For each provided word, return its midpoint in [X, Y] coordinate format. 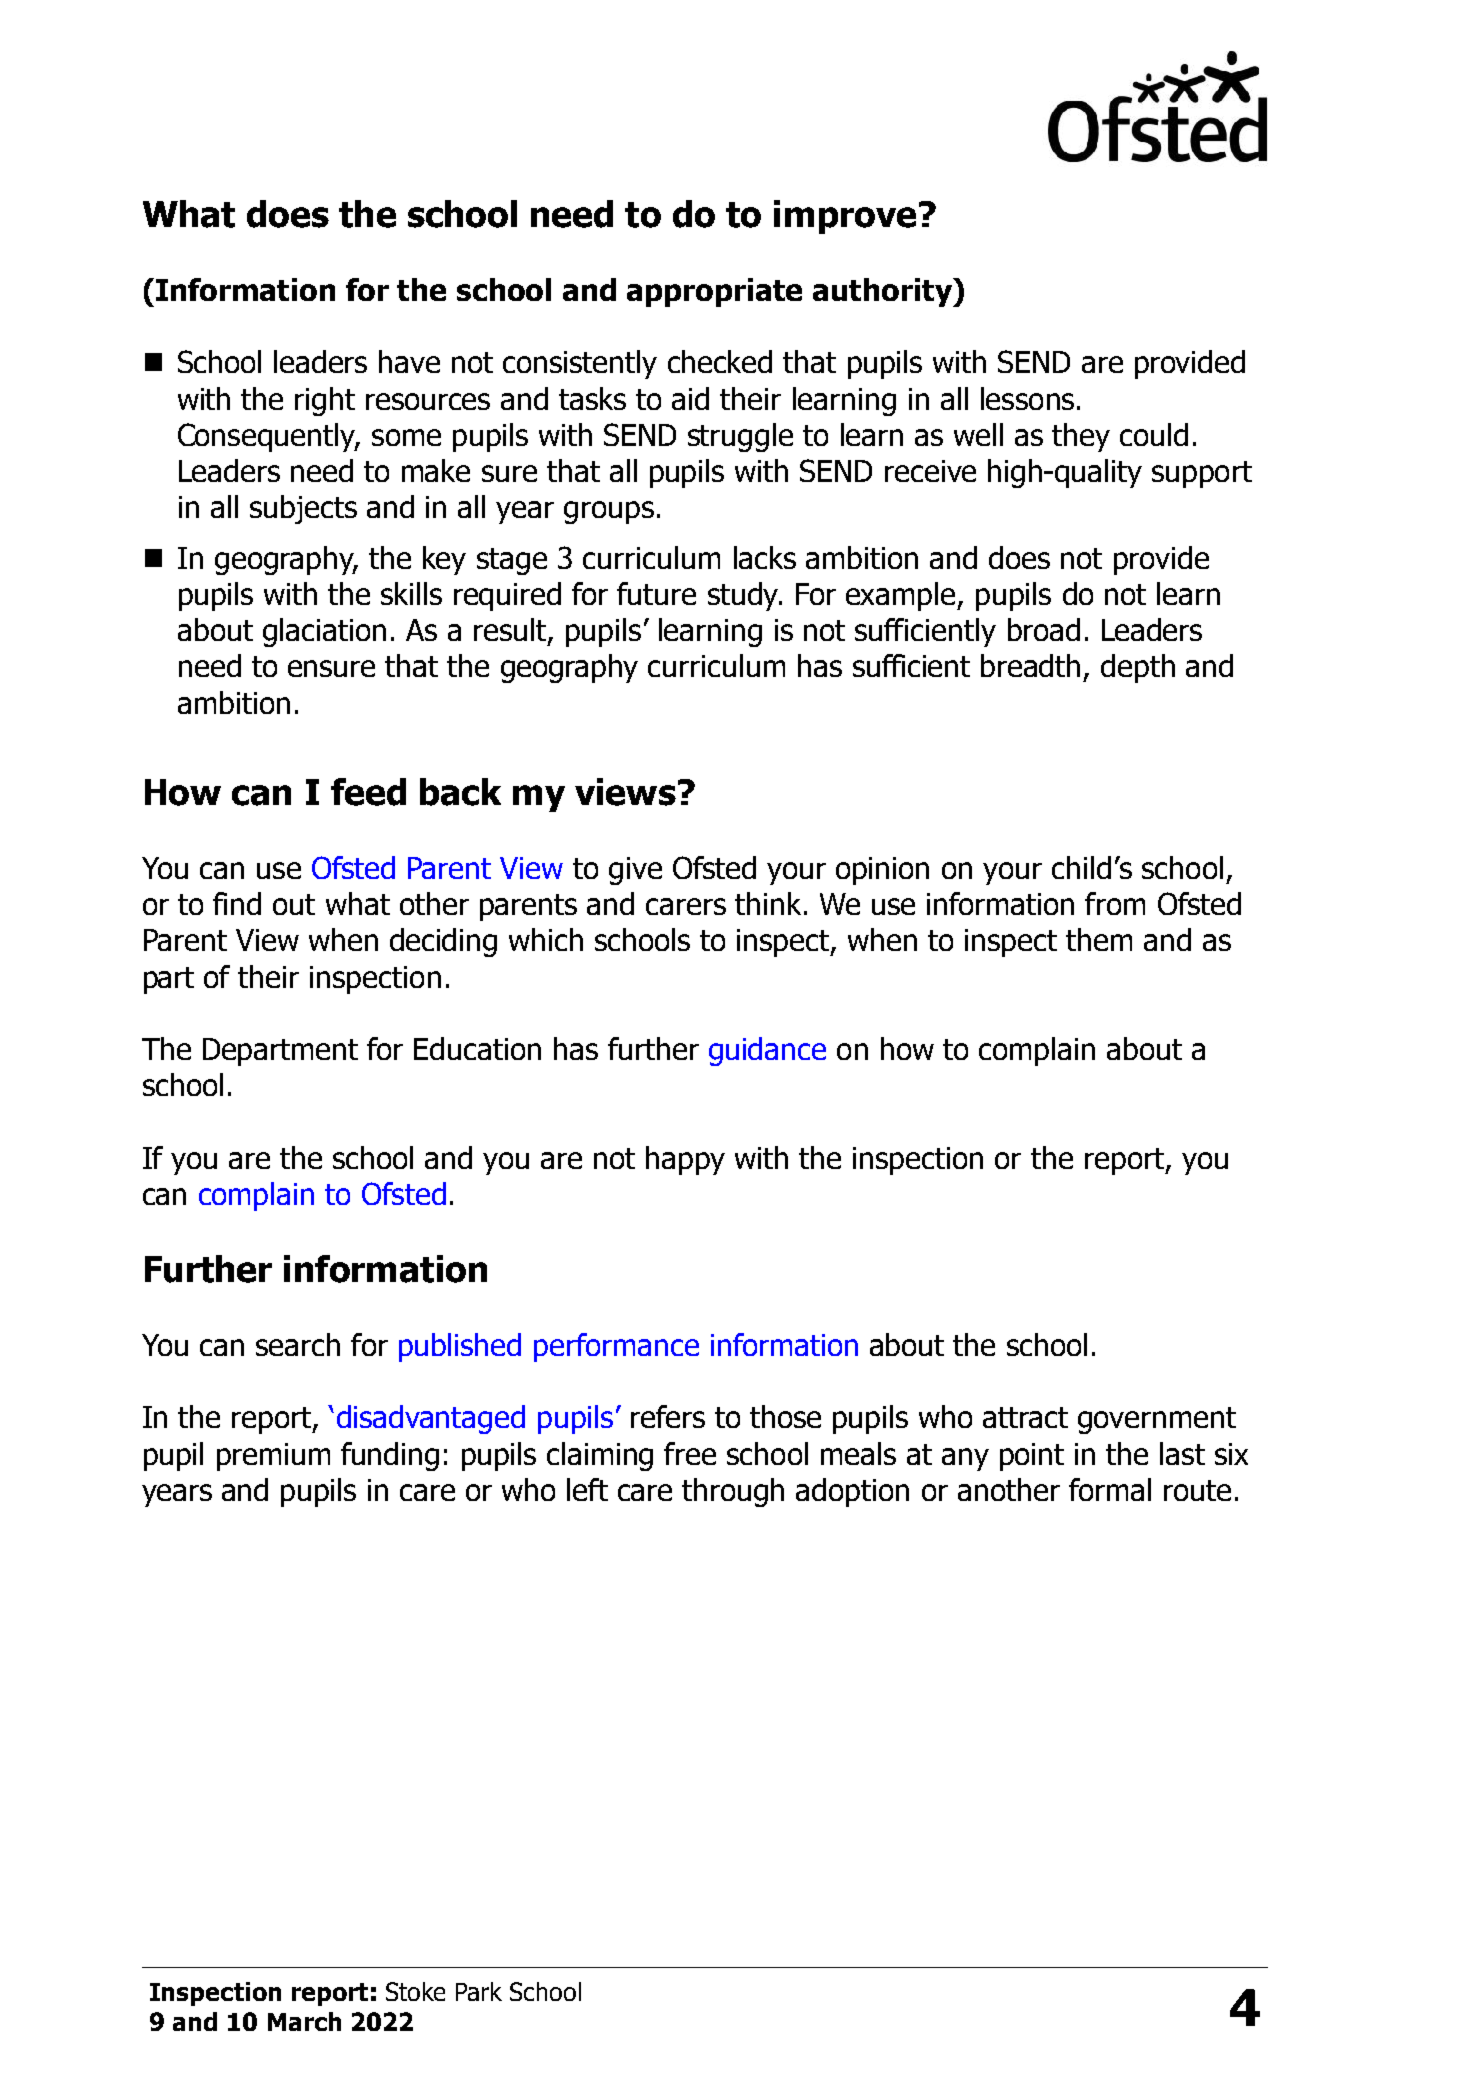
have [409, 361]
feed [368, 792]
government [1157, 1420]
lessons [1027, 398]
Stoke [415, 1991]
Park [479, 1991]
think [768, 903]
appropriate [714, 292]
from [1115, 903]
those [785, 1416]
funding [390, 1456]
